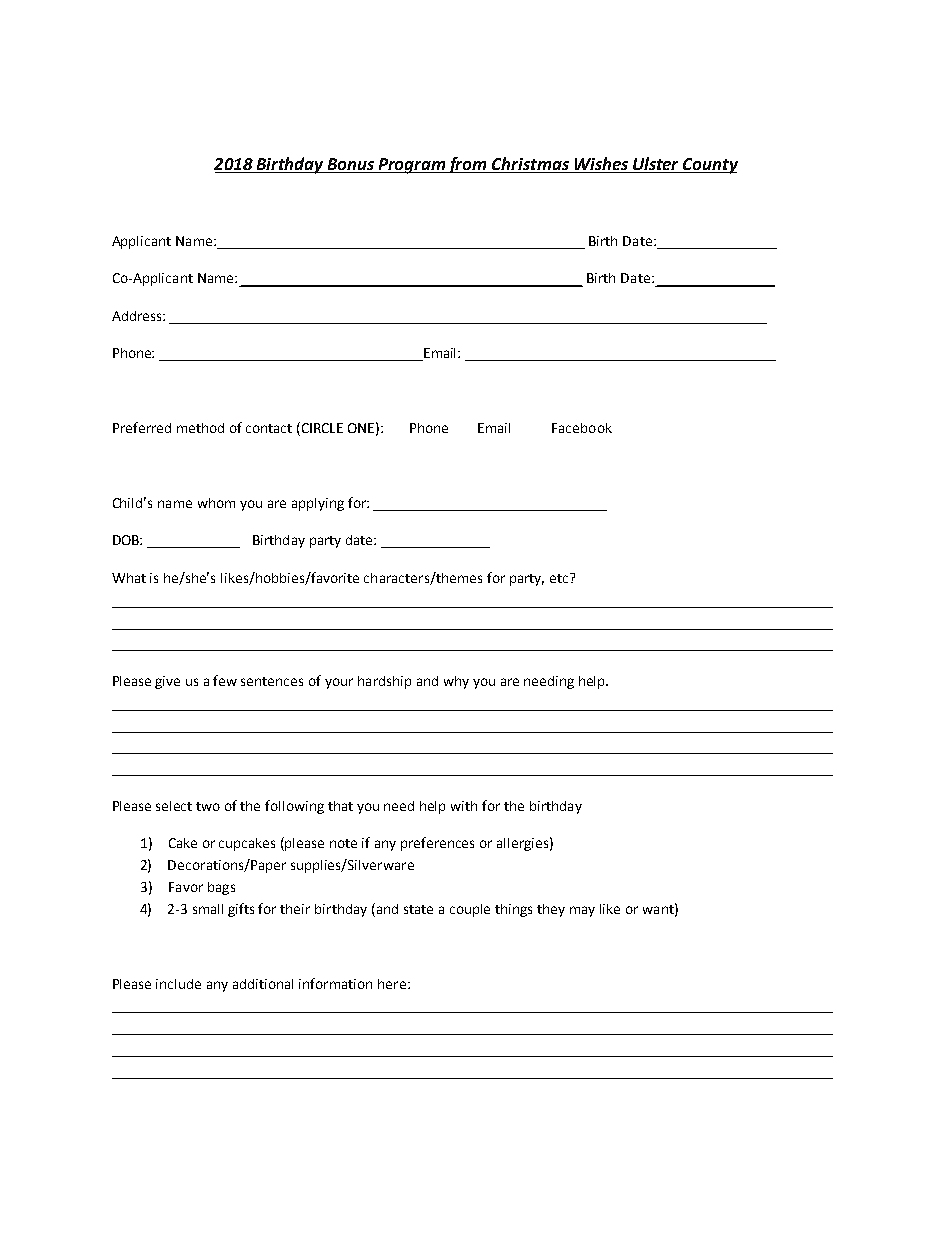 The width and height of the document is (952, 1233). Describe the element at coordinates (456, 682) in the document. I see `why` at that location.
